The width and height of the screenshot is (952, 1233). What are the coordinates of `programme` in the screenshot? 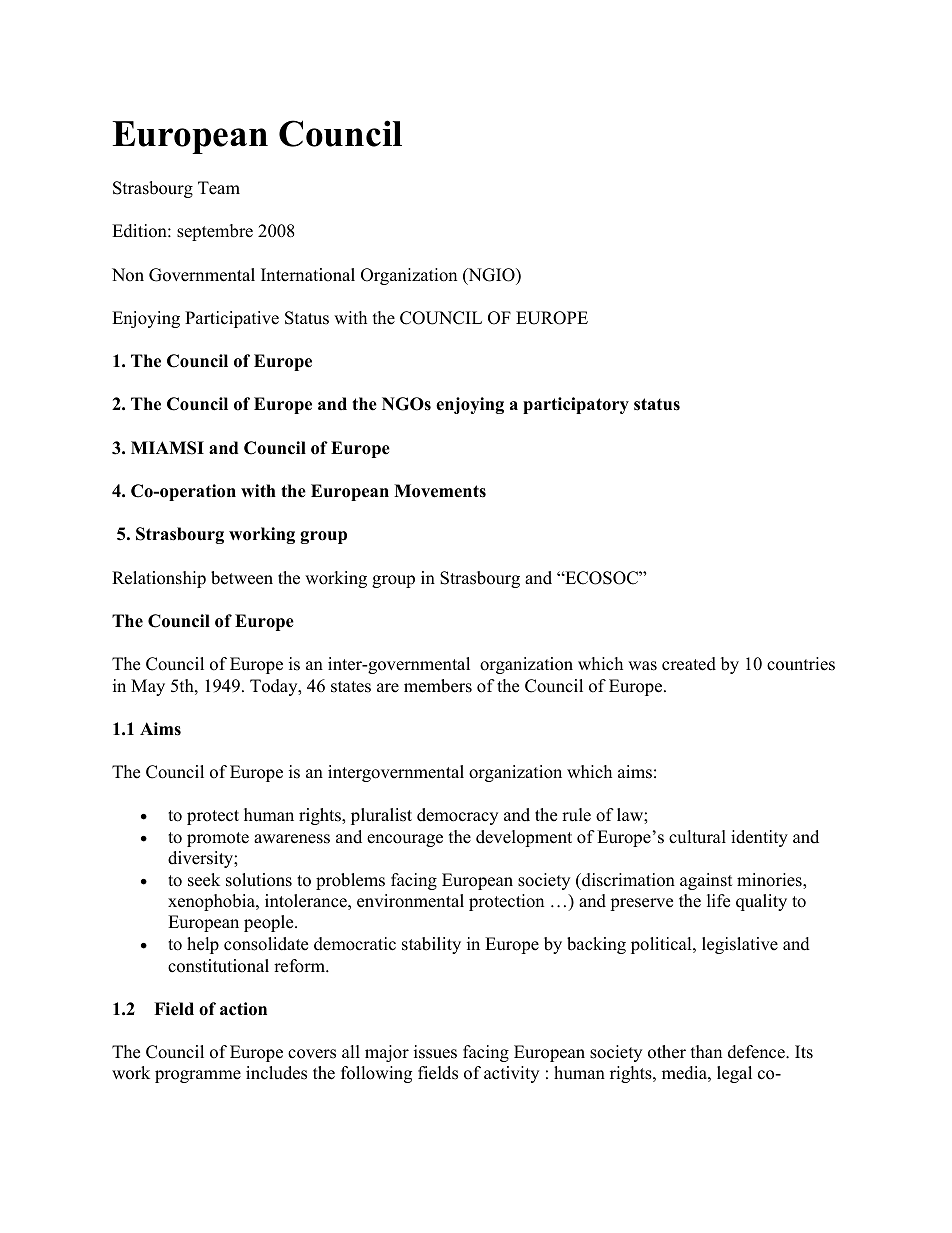 It's located at (198, 1076).
